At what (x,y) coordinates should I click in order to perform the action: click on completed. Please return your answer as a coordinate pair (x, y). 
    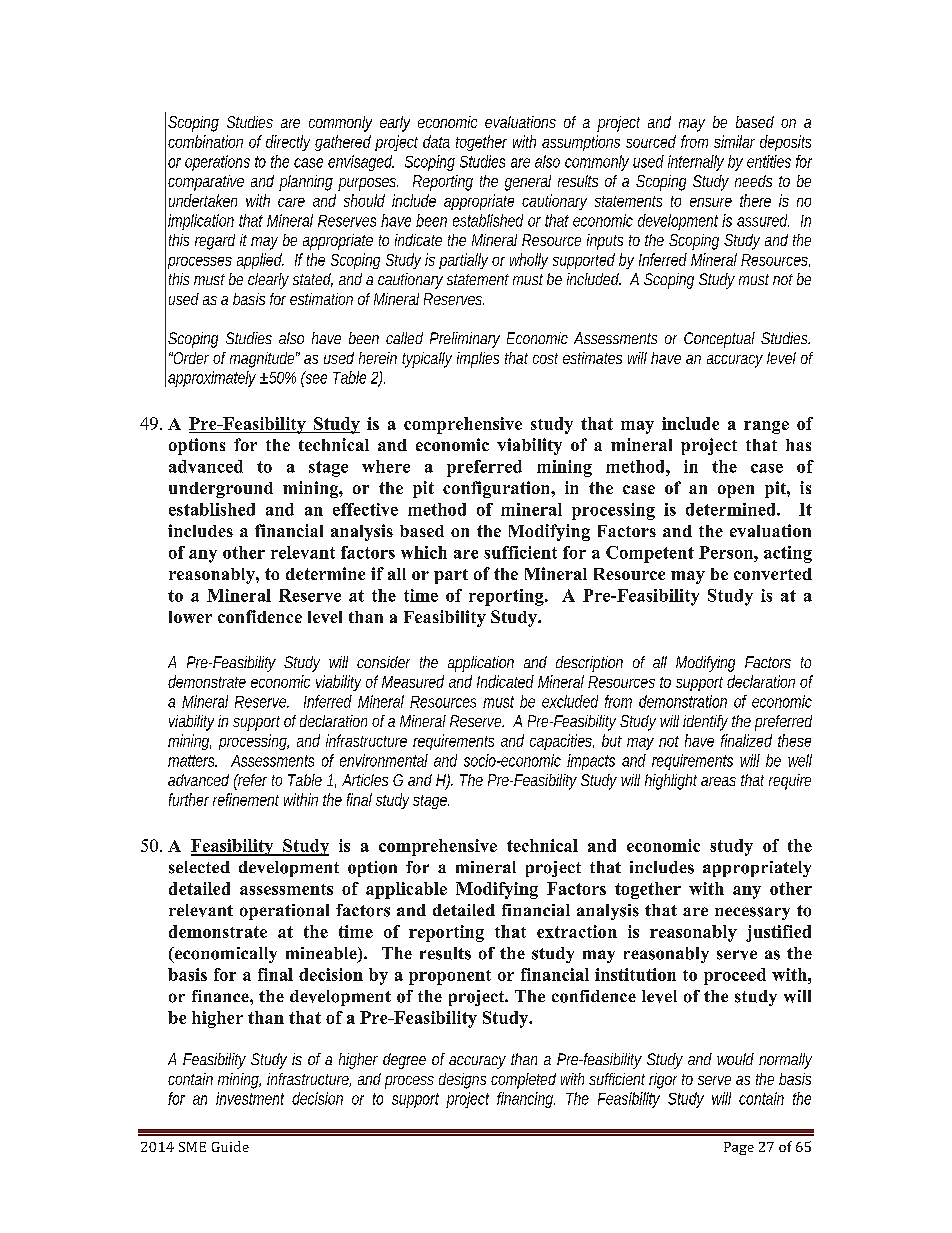
    Looking at the image, I should click on (523, 1081).
